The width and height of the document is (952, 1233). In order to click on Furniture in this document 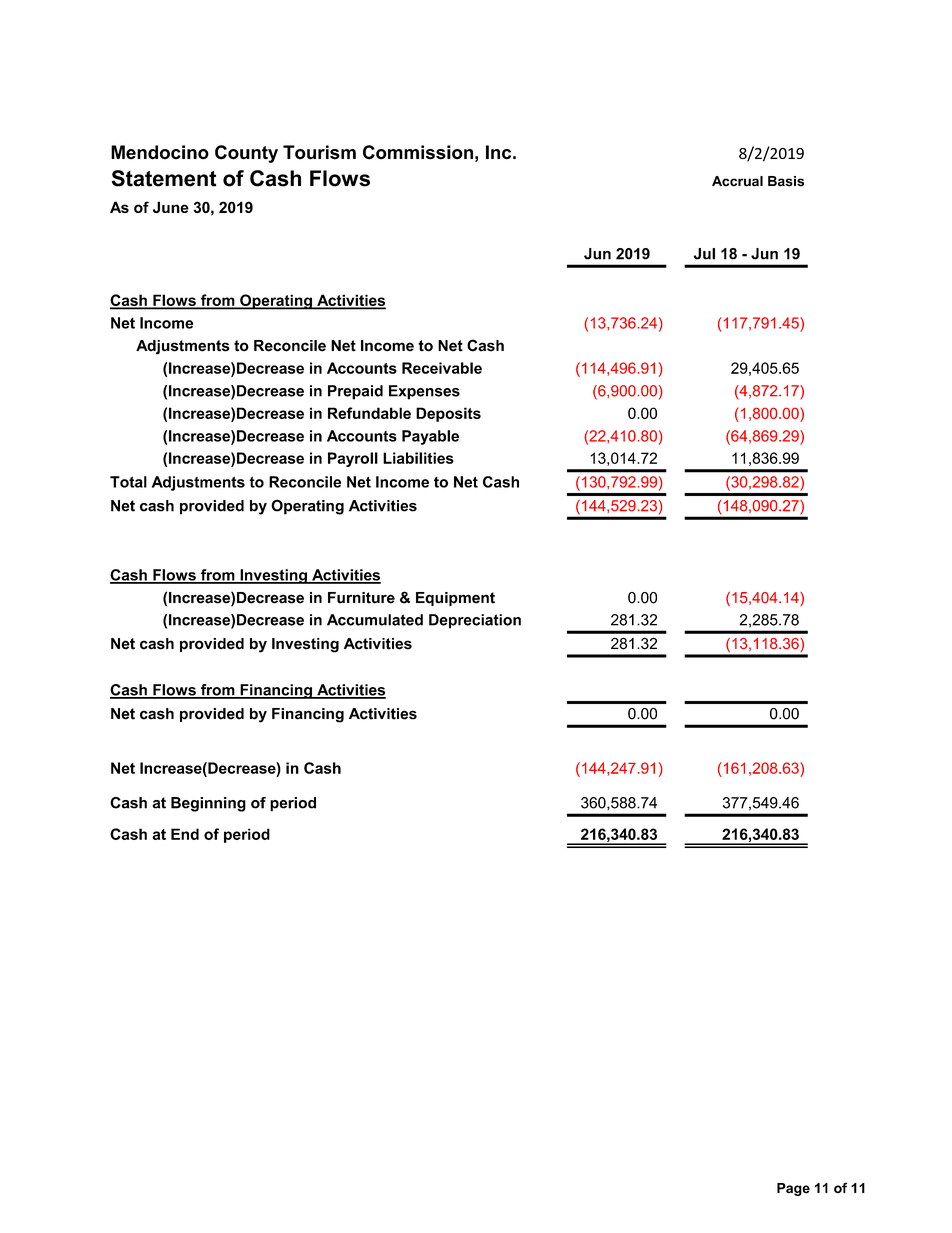, I will do `click(361, 598)`.
